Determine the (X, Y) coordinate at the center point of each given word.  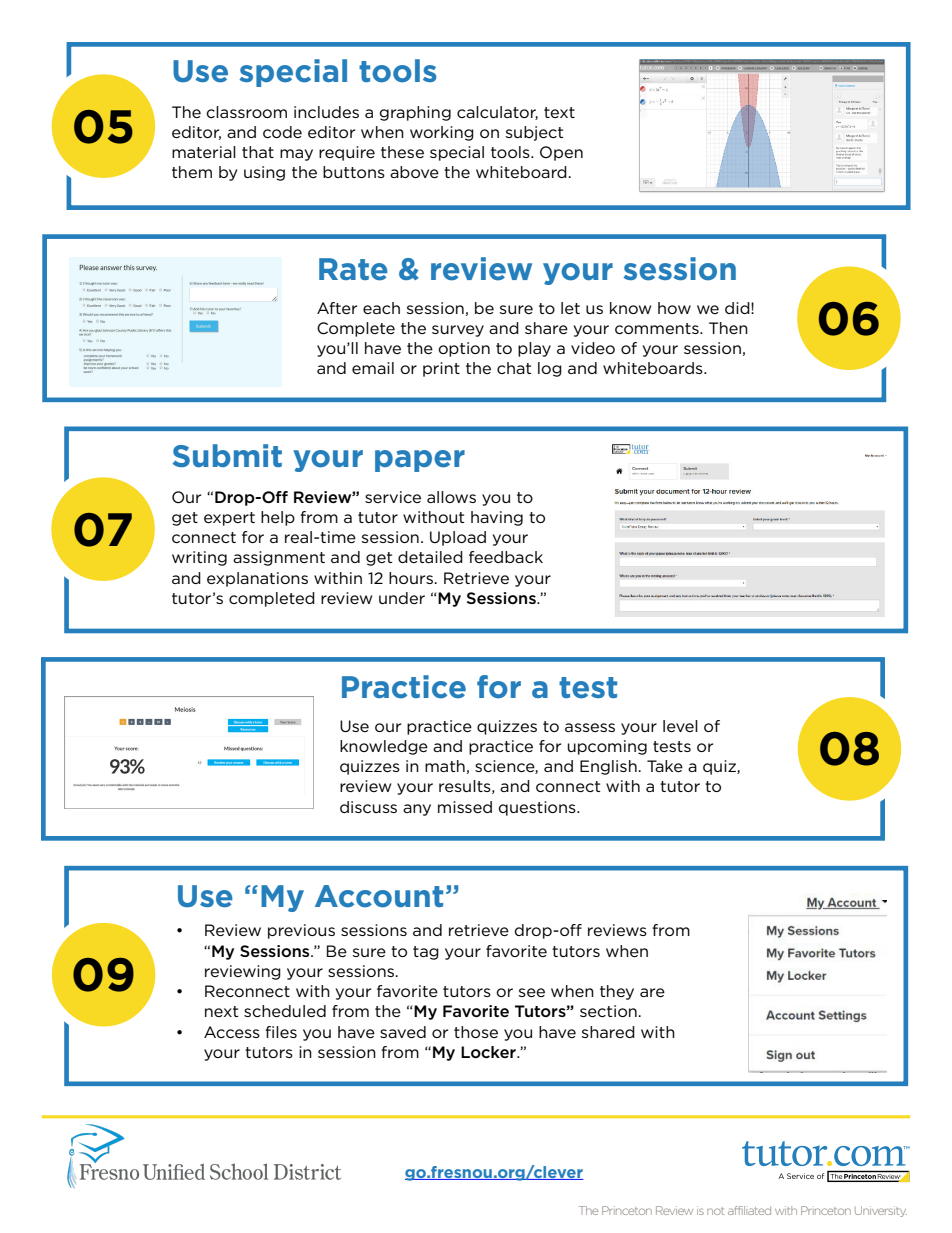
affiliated (749, 1210)
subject (534, 133)
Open (561, 153)
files (281, 1032)
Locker (489, 1052)
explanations (257, 579)
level (680, 726)
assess (590, 727)
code (282, 132)
